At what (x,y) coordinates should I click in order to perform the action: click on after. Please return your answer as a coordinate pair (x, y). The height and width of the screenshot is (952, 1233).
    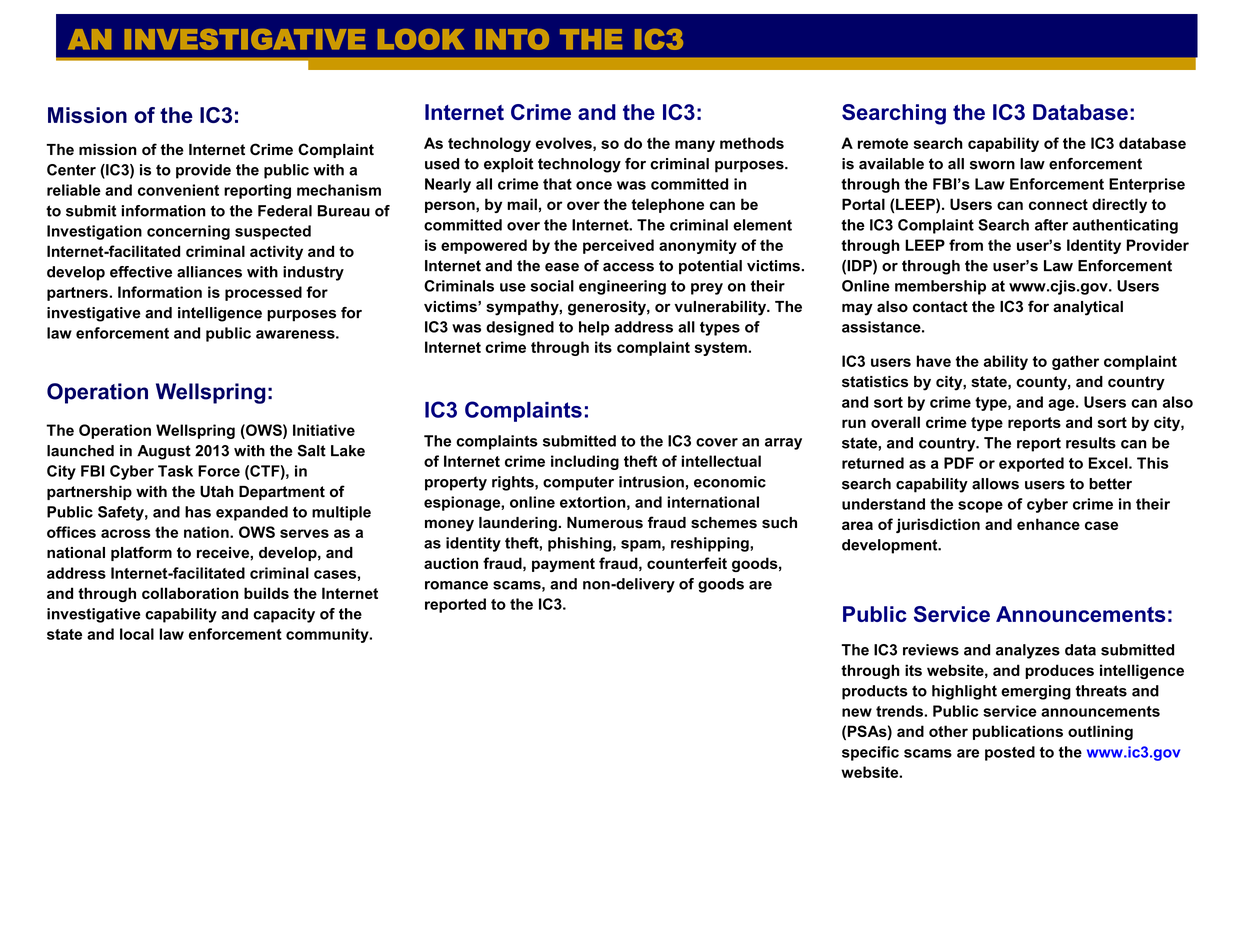
    Looking at the image, I should click on (1051, 225).
